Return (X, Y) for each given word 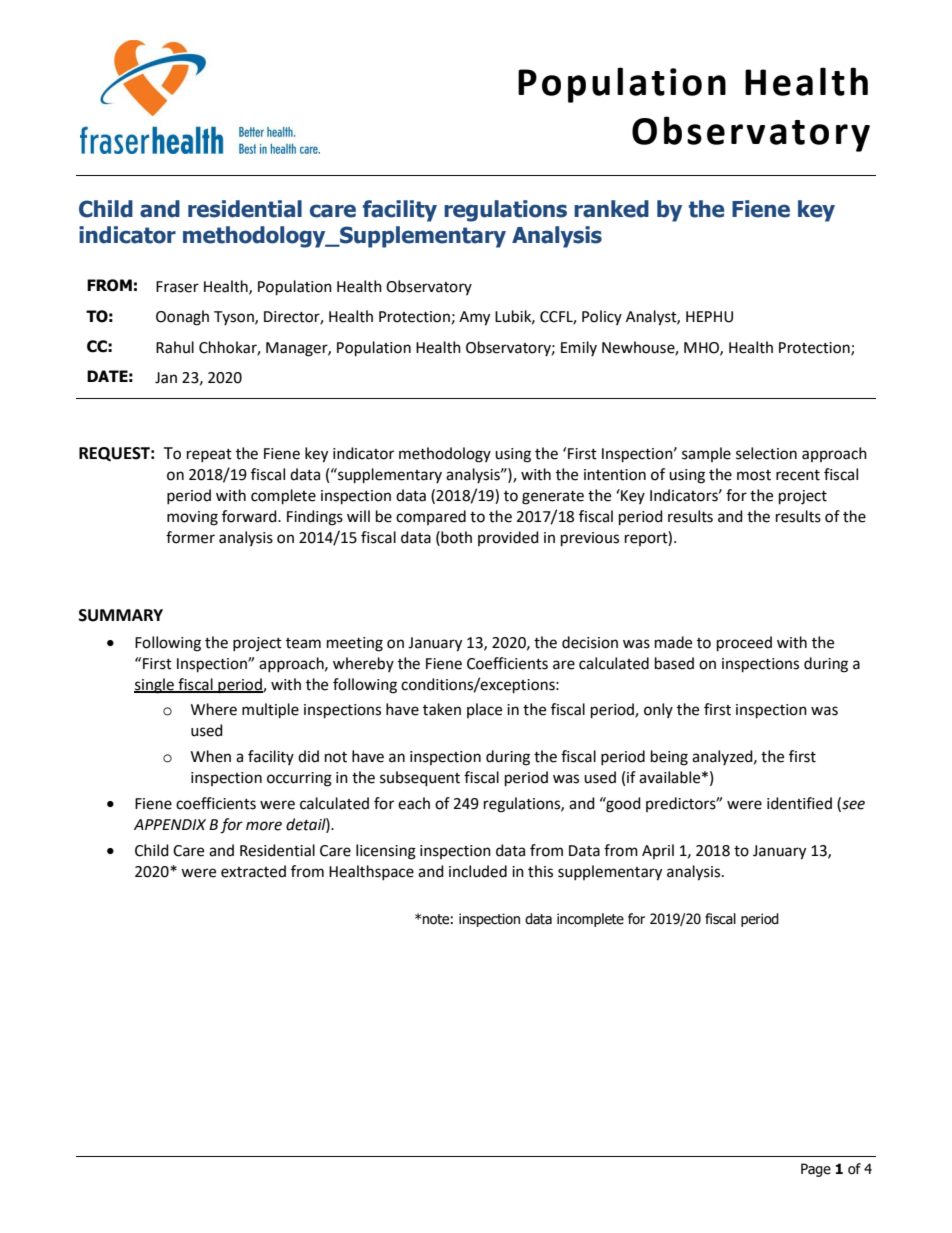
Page (816, 1170)
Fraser (177, 287)
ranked (611, 209)
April (658, 851)
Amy (474, 318)
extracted (253, 871)
